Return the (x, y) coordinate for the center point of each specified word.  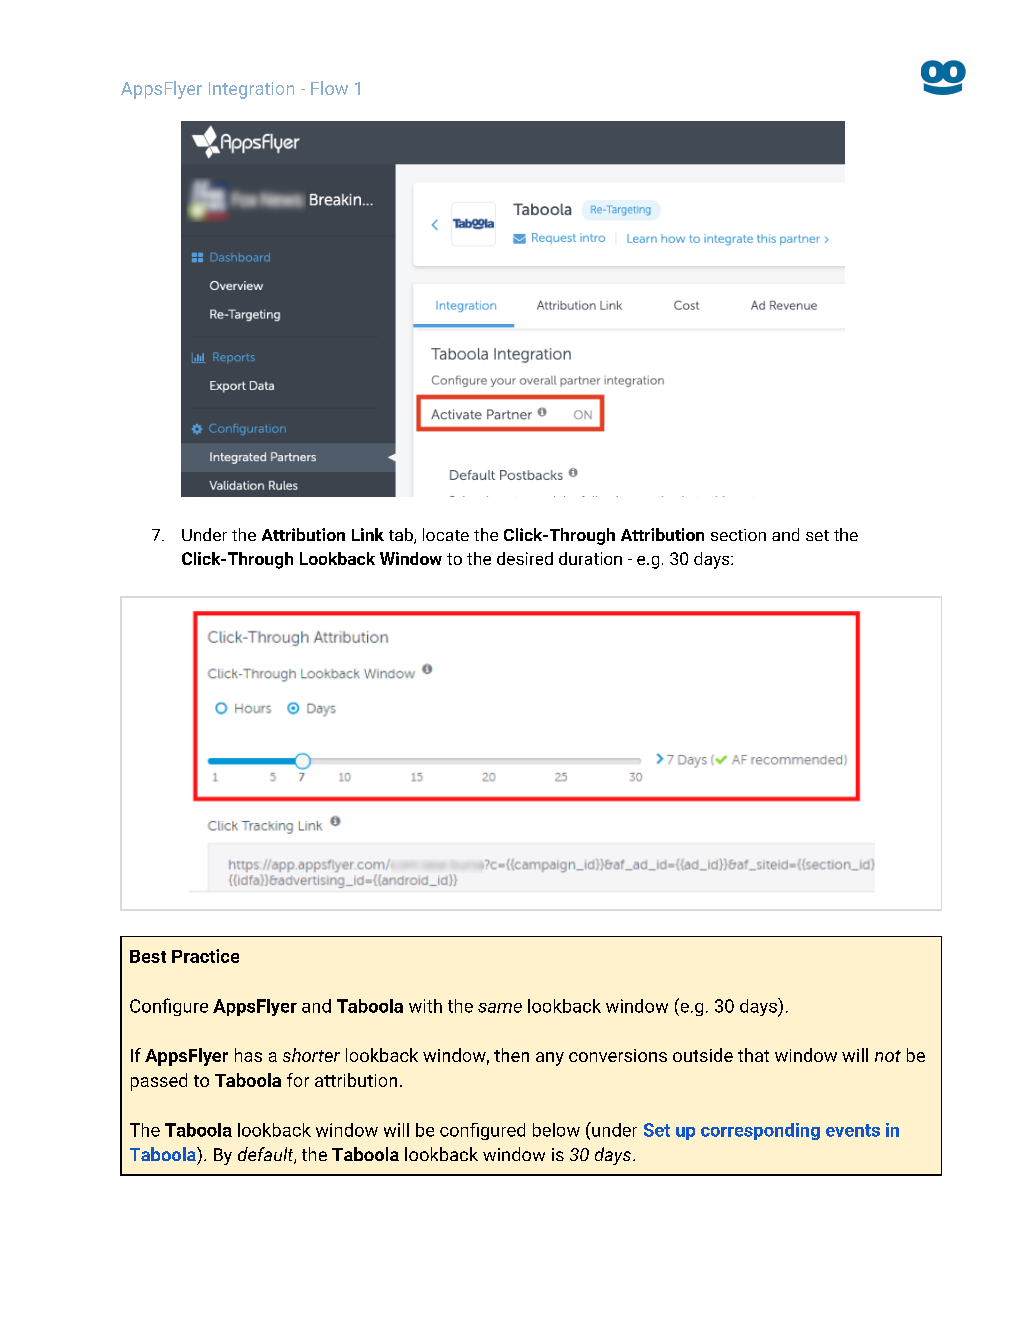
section (738, 535)
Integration (251, 90)
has (248, 1055)
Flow (329, 88)
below (556, 1130)
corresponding (760, 1131)
